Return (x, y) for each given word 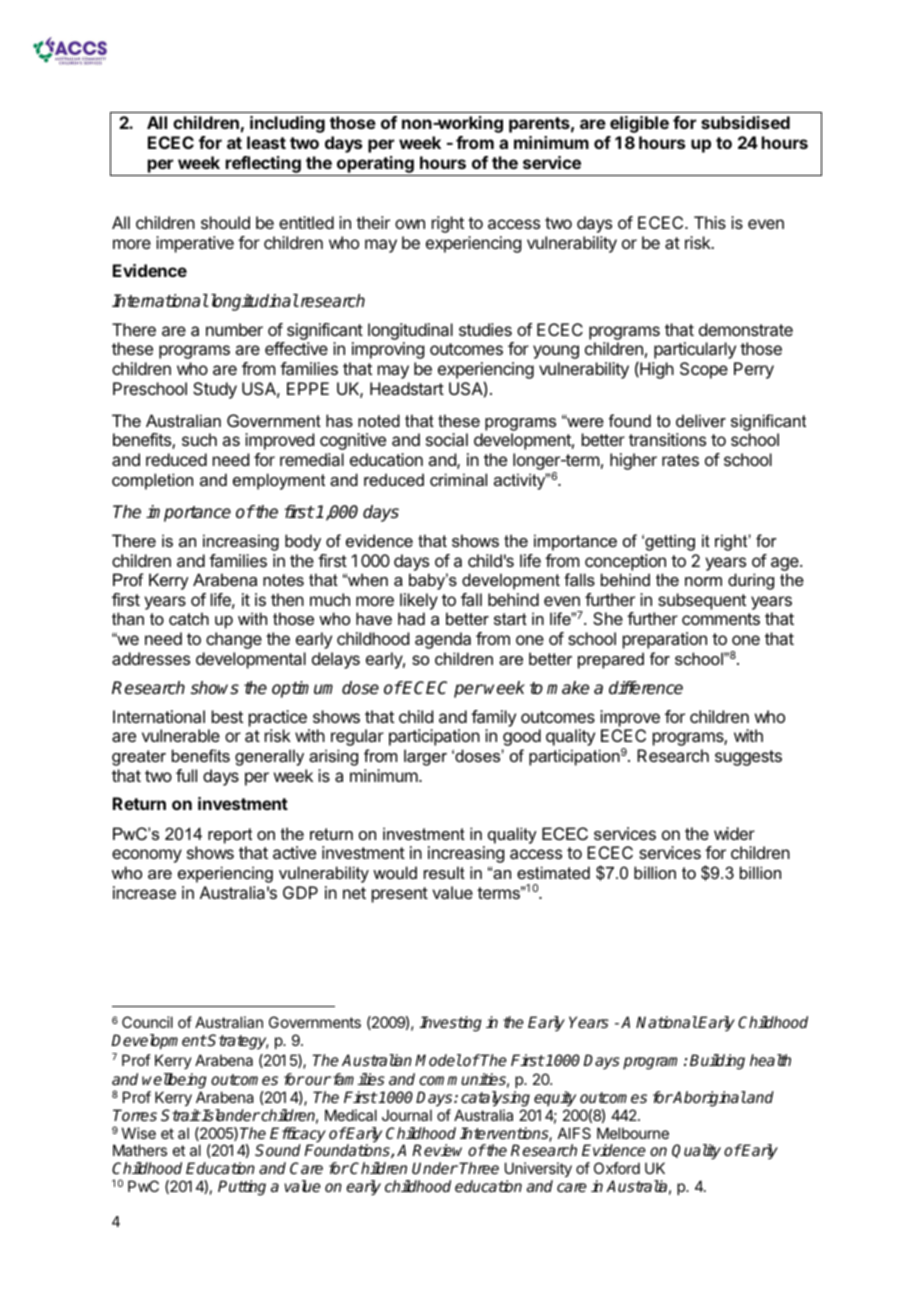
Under (435, 1168)
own (410, 224)
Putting (242, 1188)
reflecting (263, 164)
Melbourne (633, 1133)
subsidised (745, 122)
